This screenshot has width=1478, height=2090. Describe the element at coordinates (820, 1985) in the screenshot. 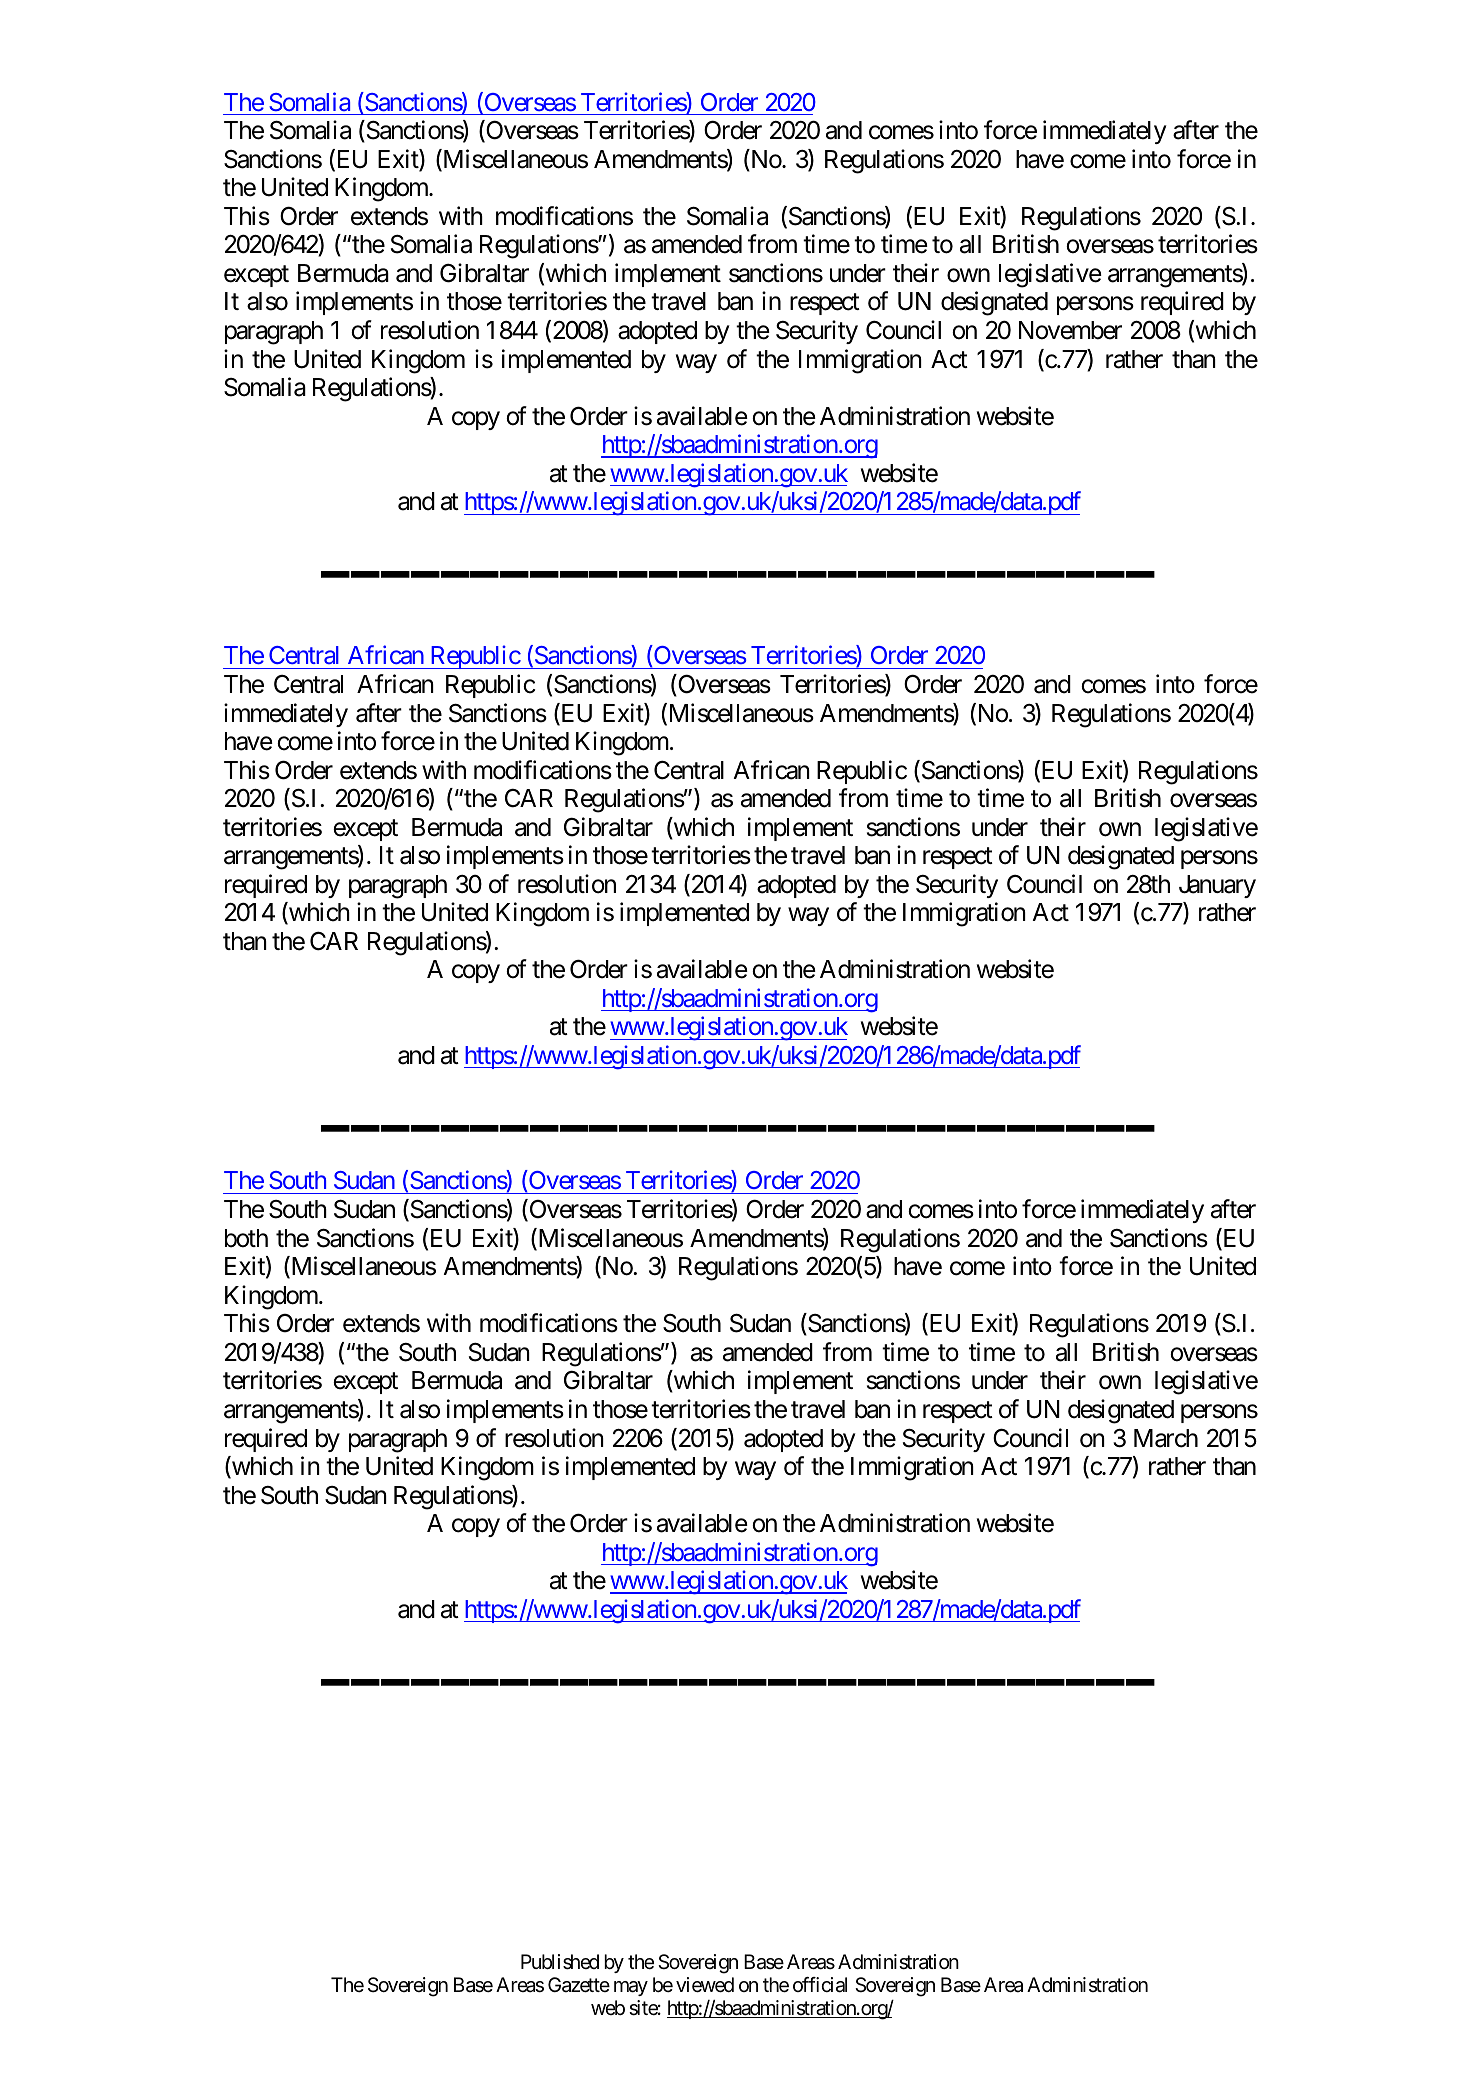

I see `official` at that location.
